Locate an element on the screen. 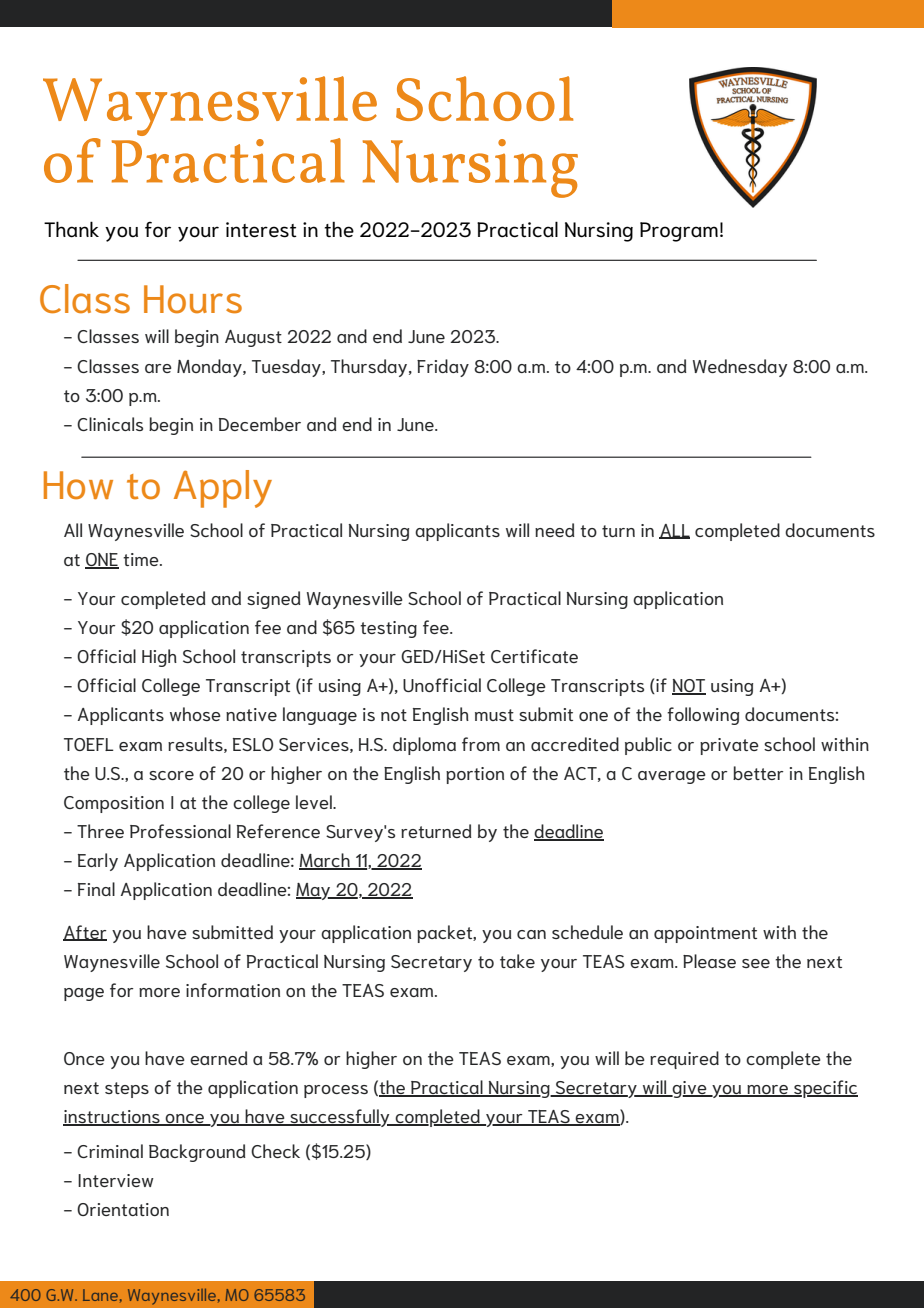 The width and height of the screenshot is (924, 1308). see is located at coordinates (756, 963).
